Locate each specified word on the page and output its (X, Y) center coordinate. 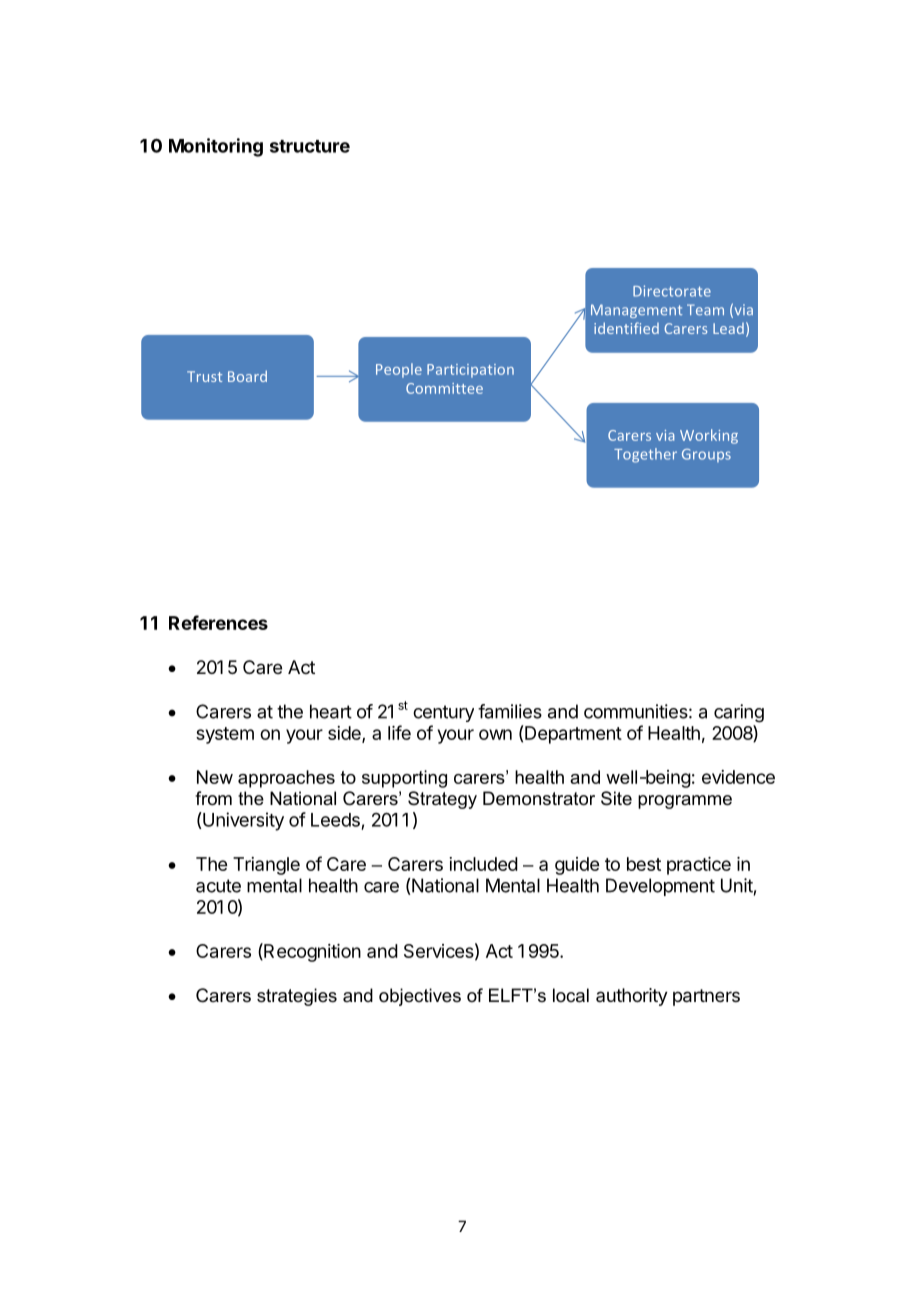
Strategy (442, 800)
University (242, 821)
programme (685, 802)
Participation (470, 371)
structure (310, 146)
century (443, 713)
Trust (204, 376)
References (218, 622)
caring (739, 713)
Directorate (672, 291)
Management (636, 311)
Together (645, 455)
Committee (444, 388)
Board (247, 376)
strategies (297, 997)
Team (705, 309)
